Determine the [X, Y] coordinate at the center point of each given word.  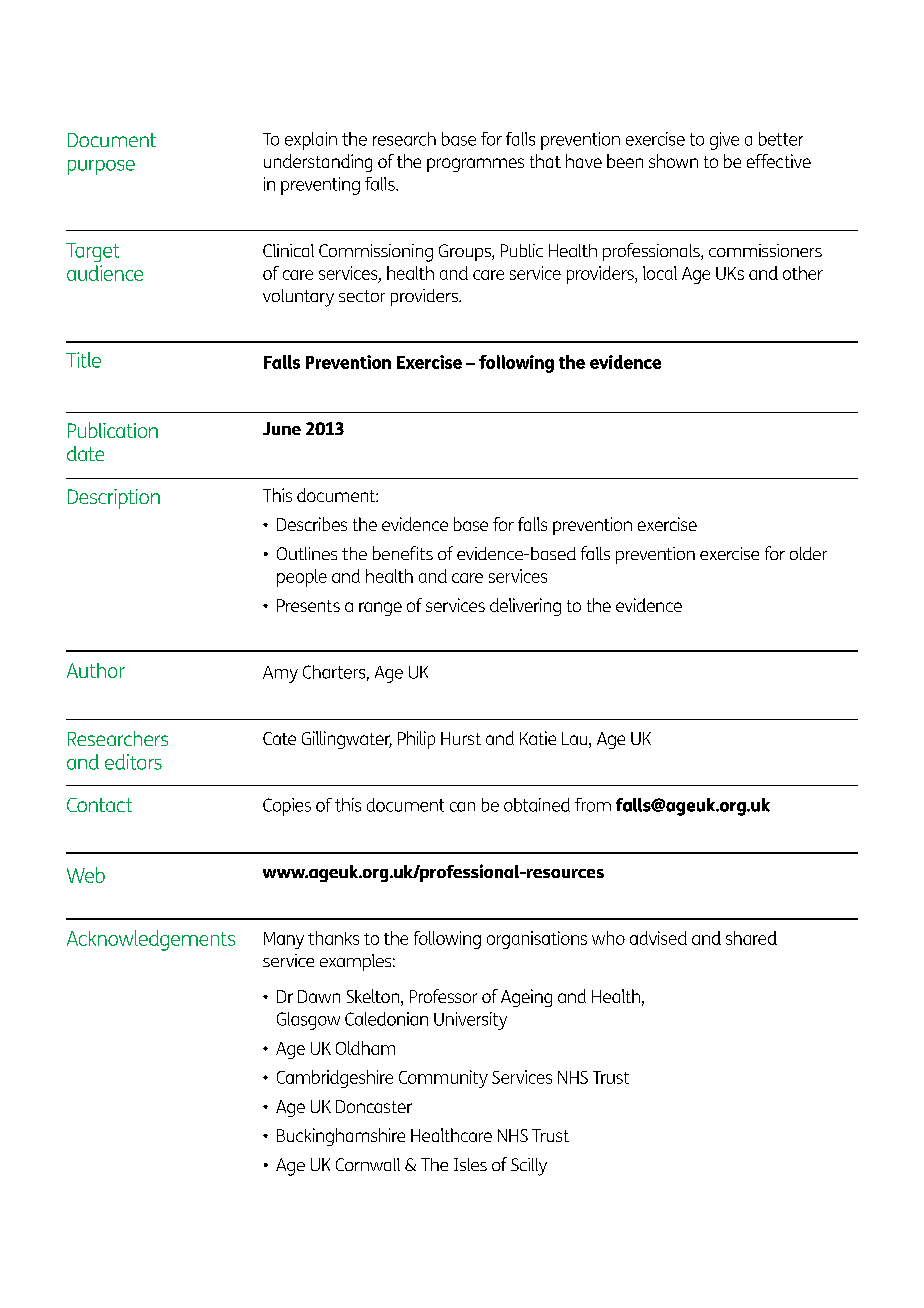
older [808, 553]
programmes [475, 165]
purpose [101, 167]
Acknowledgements [151, 940]
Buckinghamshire [341, 1137]
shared [751, 938]
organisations [537, 940]
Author [96, 670]
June [282, 428]
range [380, 609]
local [660, 273]
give [724, 141]
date [85, 453]
